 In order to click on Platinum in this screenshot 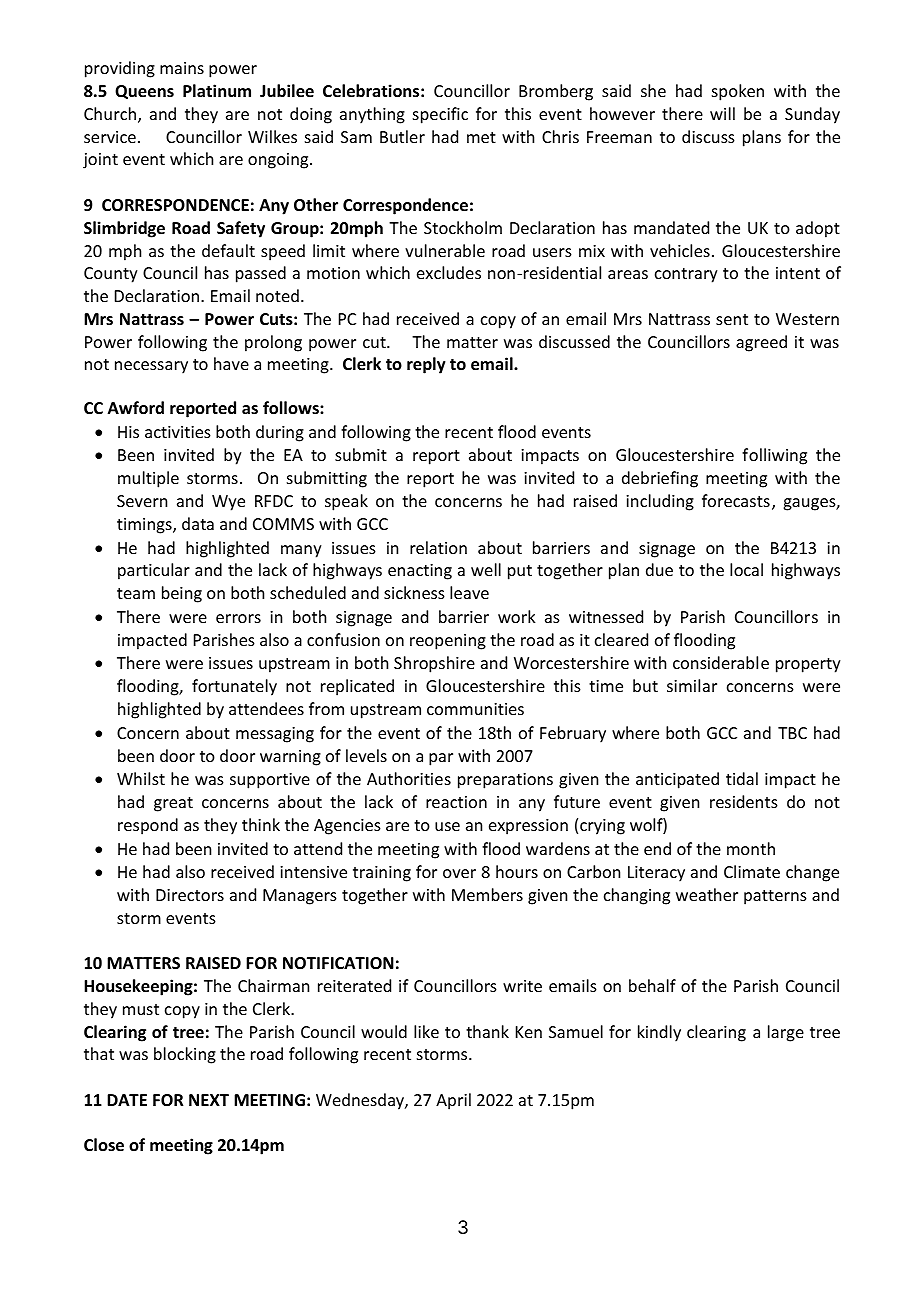, I will do `click(217, 90)`.
